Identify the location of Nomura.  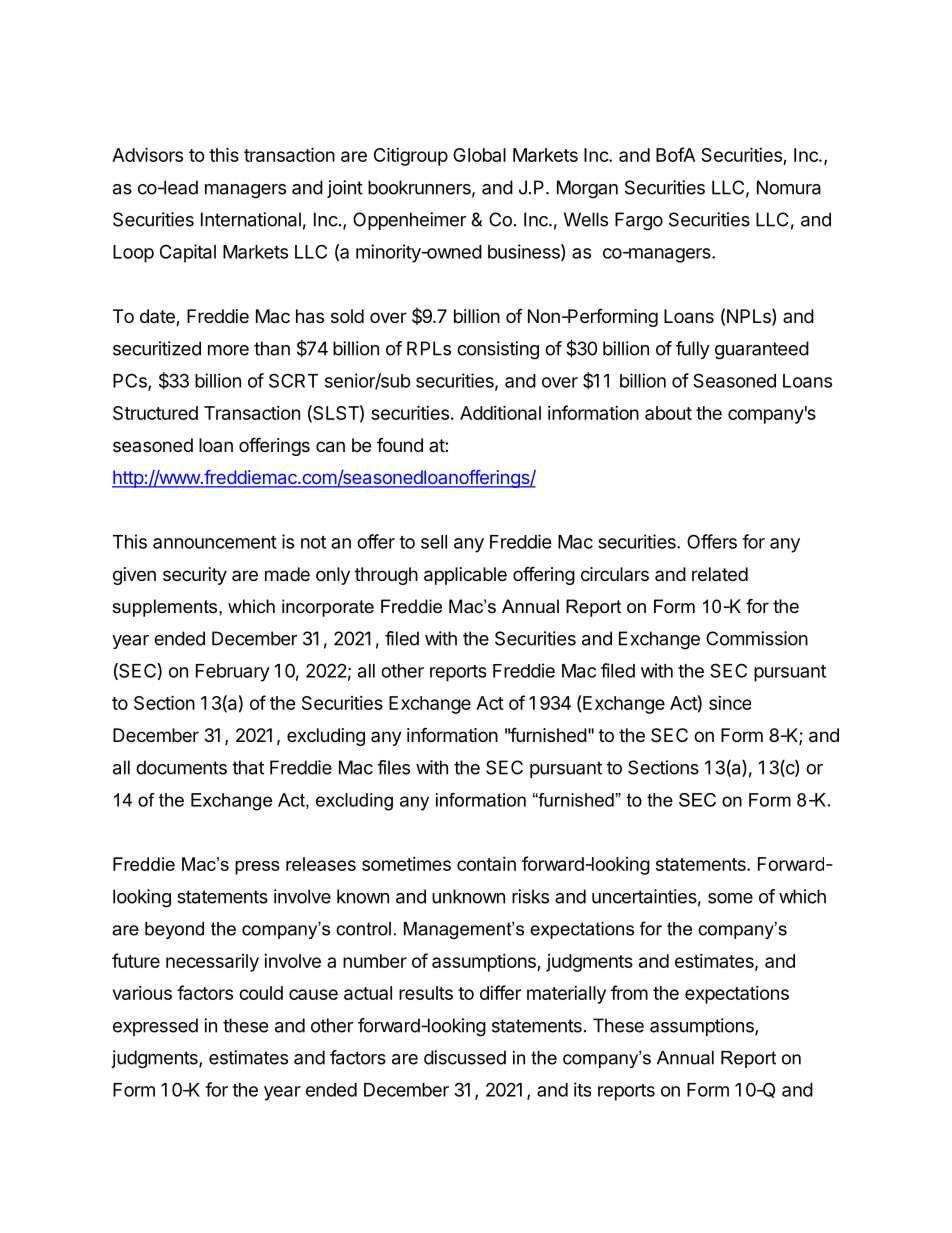
(789, 187).
